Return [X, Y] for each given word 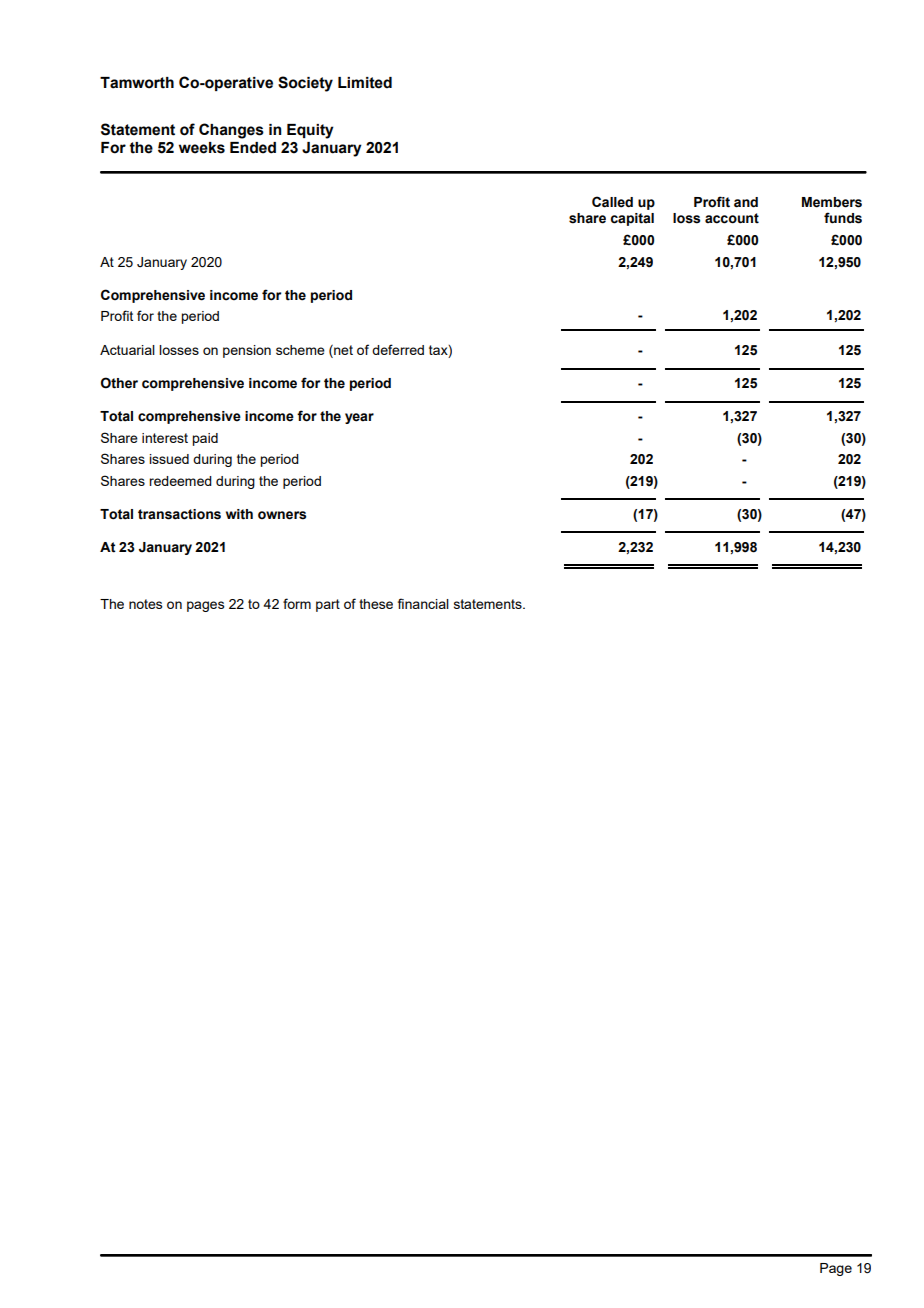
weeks [202, 148]
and [746, 202]
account [732, 218]
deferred [398, 349]
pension [247, 351]
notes [146, 604]
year [359, 418]
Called [612, 202]
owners [282, 515]
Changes [231, 131]
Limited [365, 83]
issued [169, 459]
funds [843, 218]
